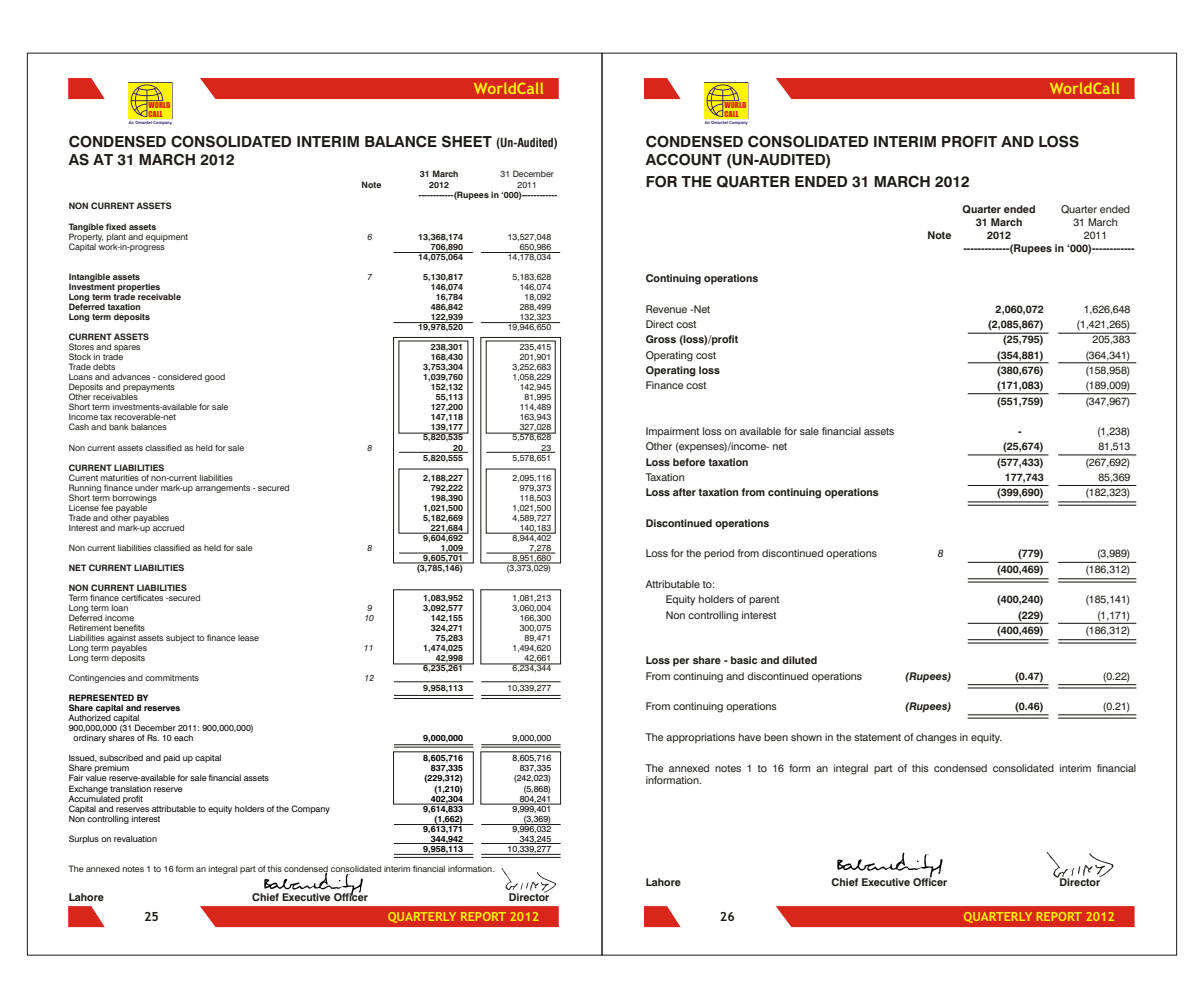 The height and width of the image is (984, 1204). I want to click on appropriations, so click(700, 738).
